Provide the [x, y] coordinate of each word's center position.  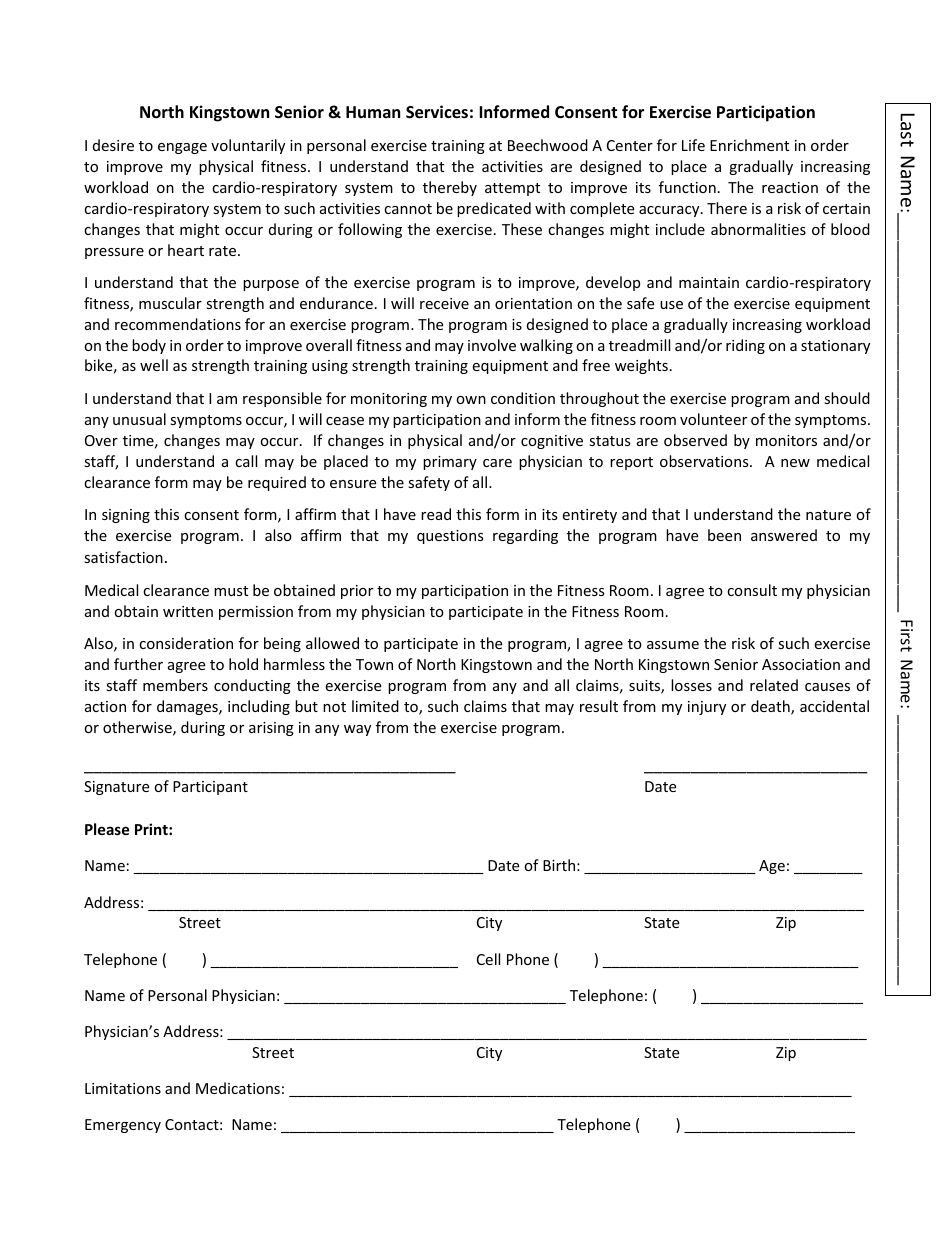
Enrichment [749, 145]
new [795, 463]
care [497, 463]
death [771, 707]
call [246, 461]
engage [182, 148]
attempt [512, 189]
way [357, 730]
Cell [488, 959]
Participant [210, 788]
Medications [238, 1088]
